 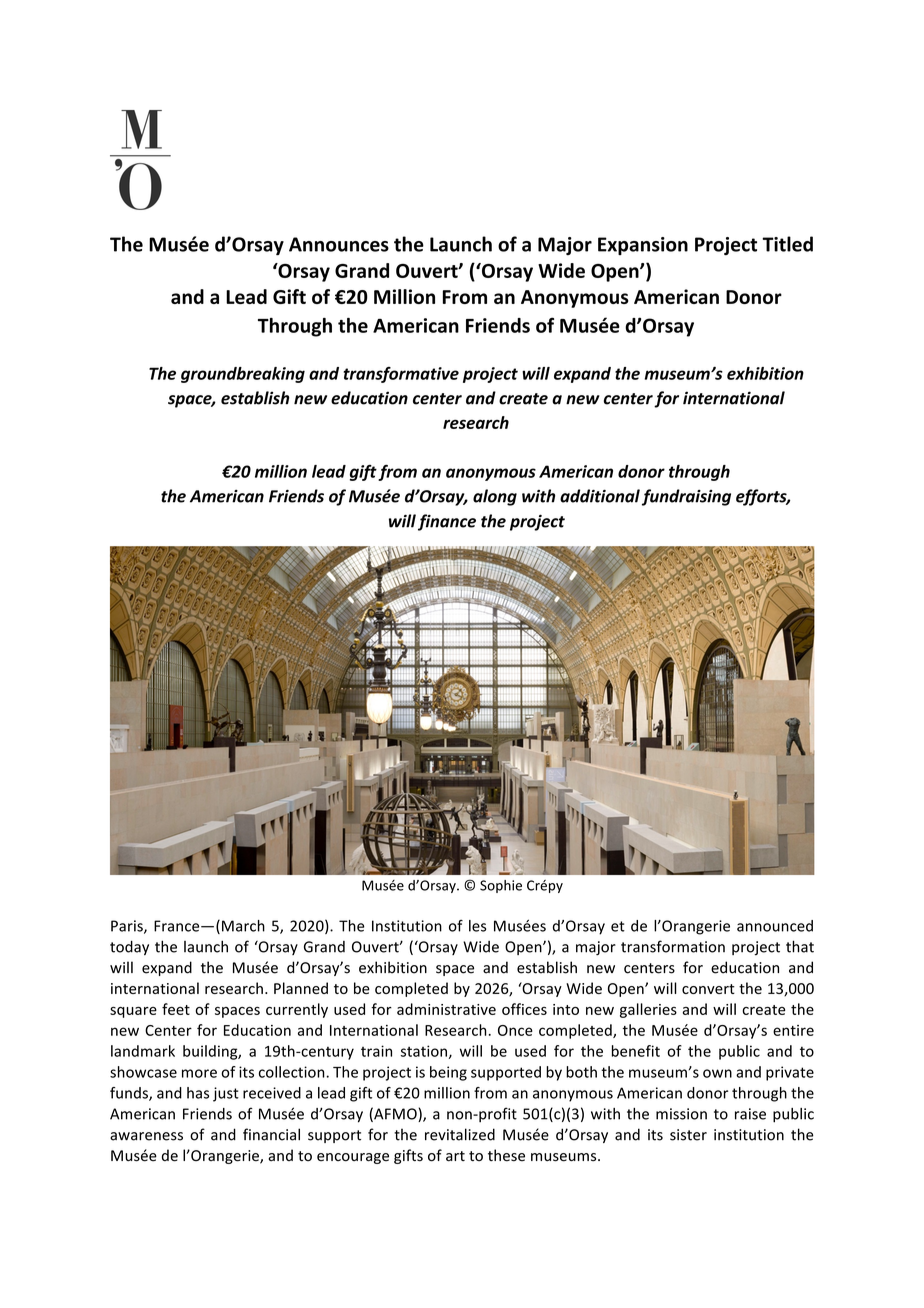 I want to click on finance, so click(x=447, y=522).
